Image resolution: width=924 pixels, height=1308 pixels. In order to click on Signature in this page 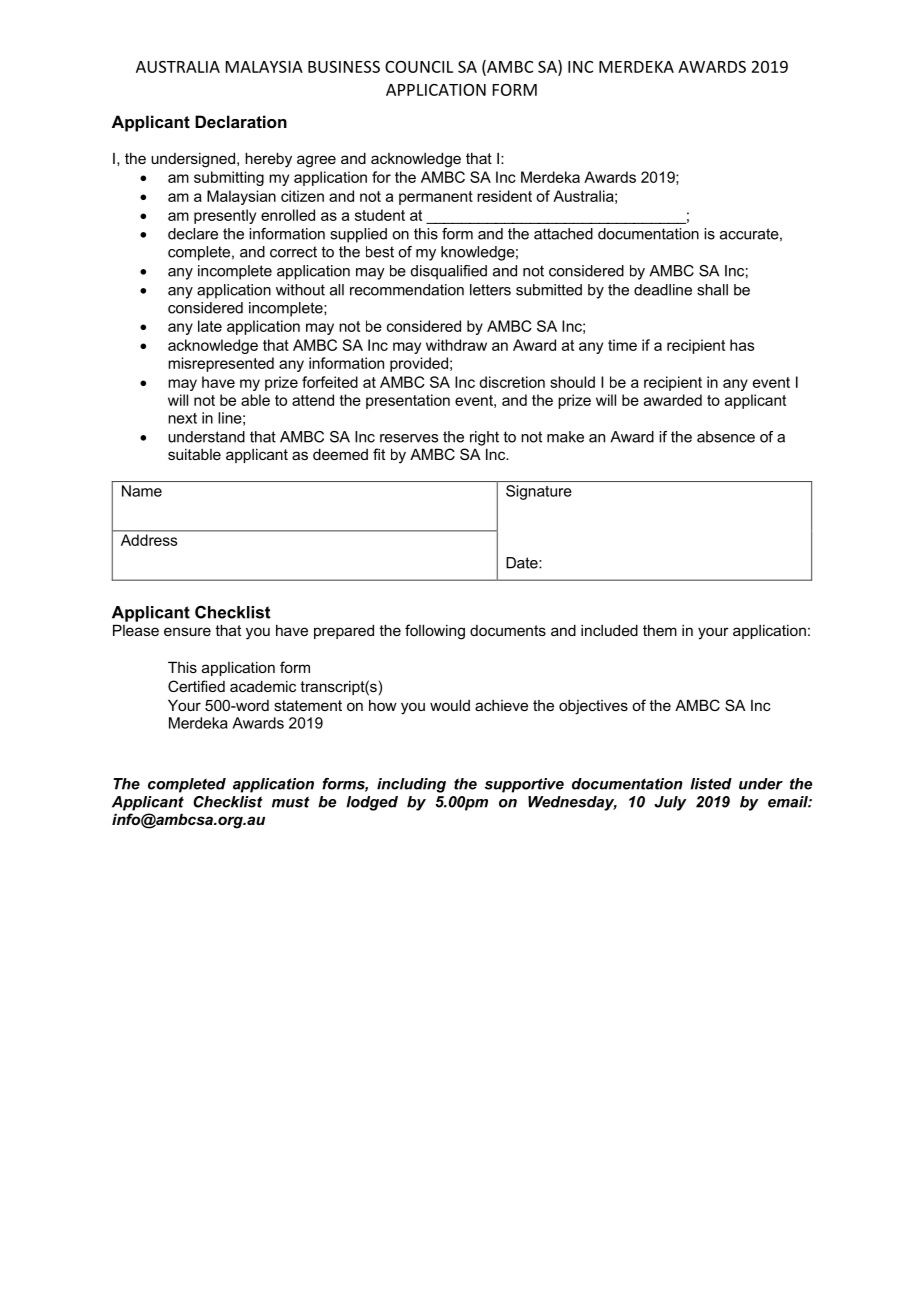, I will do `click(539, 492)`.
